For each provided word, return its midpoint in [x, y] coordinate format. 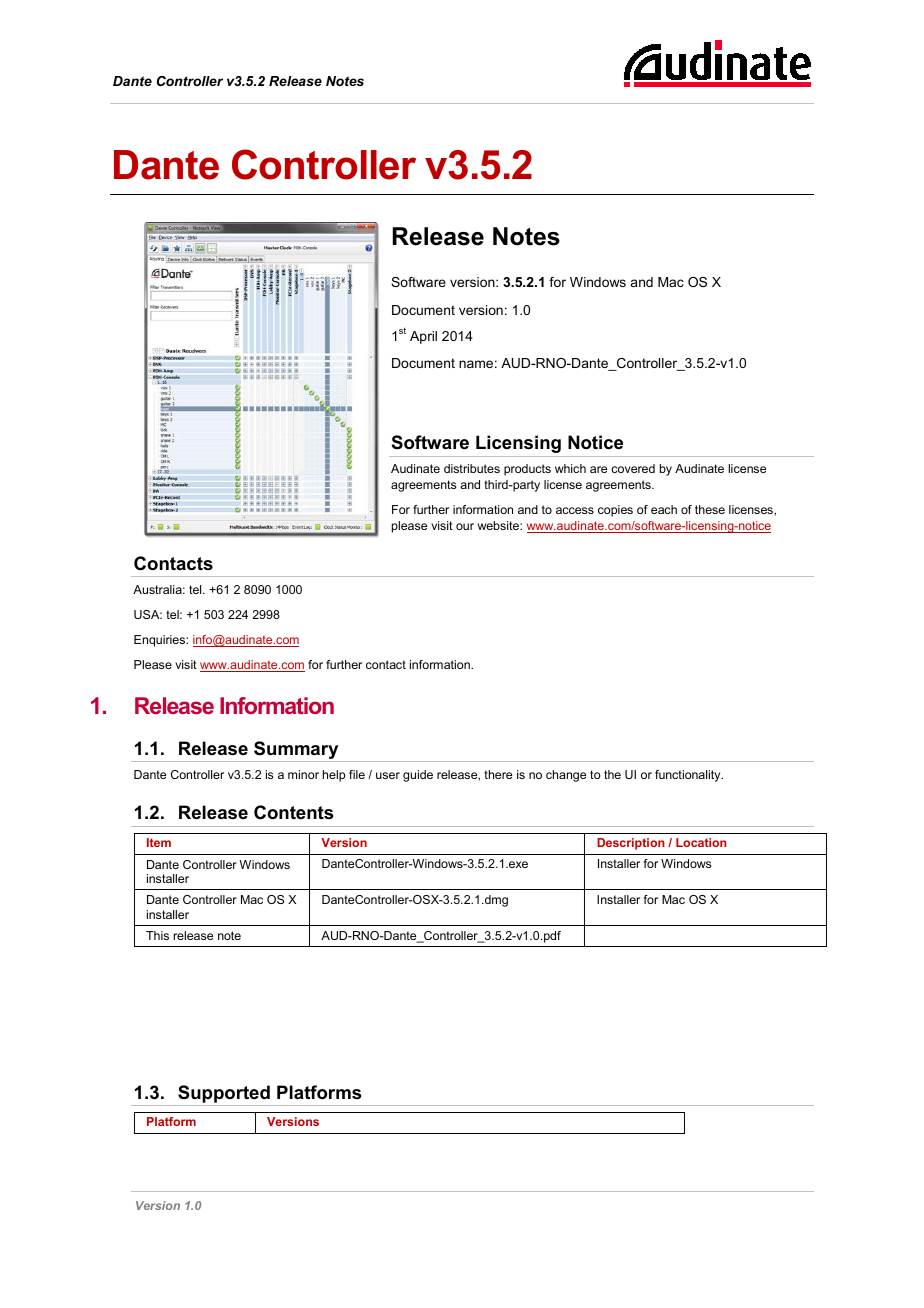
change [566, 776]
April [423, 337]
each [664, 509]
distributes [472, 468]
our [465, 526]
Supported [224, 1094]
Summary [296, 751]
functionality [689, 776]
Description [631, 844]
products [527, 470]
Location [701, 842]
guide [418, 776]
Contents [293, 812]
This [157, 935]
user [388, 775]
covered [633, 468]
